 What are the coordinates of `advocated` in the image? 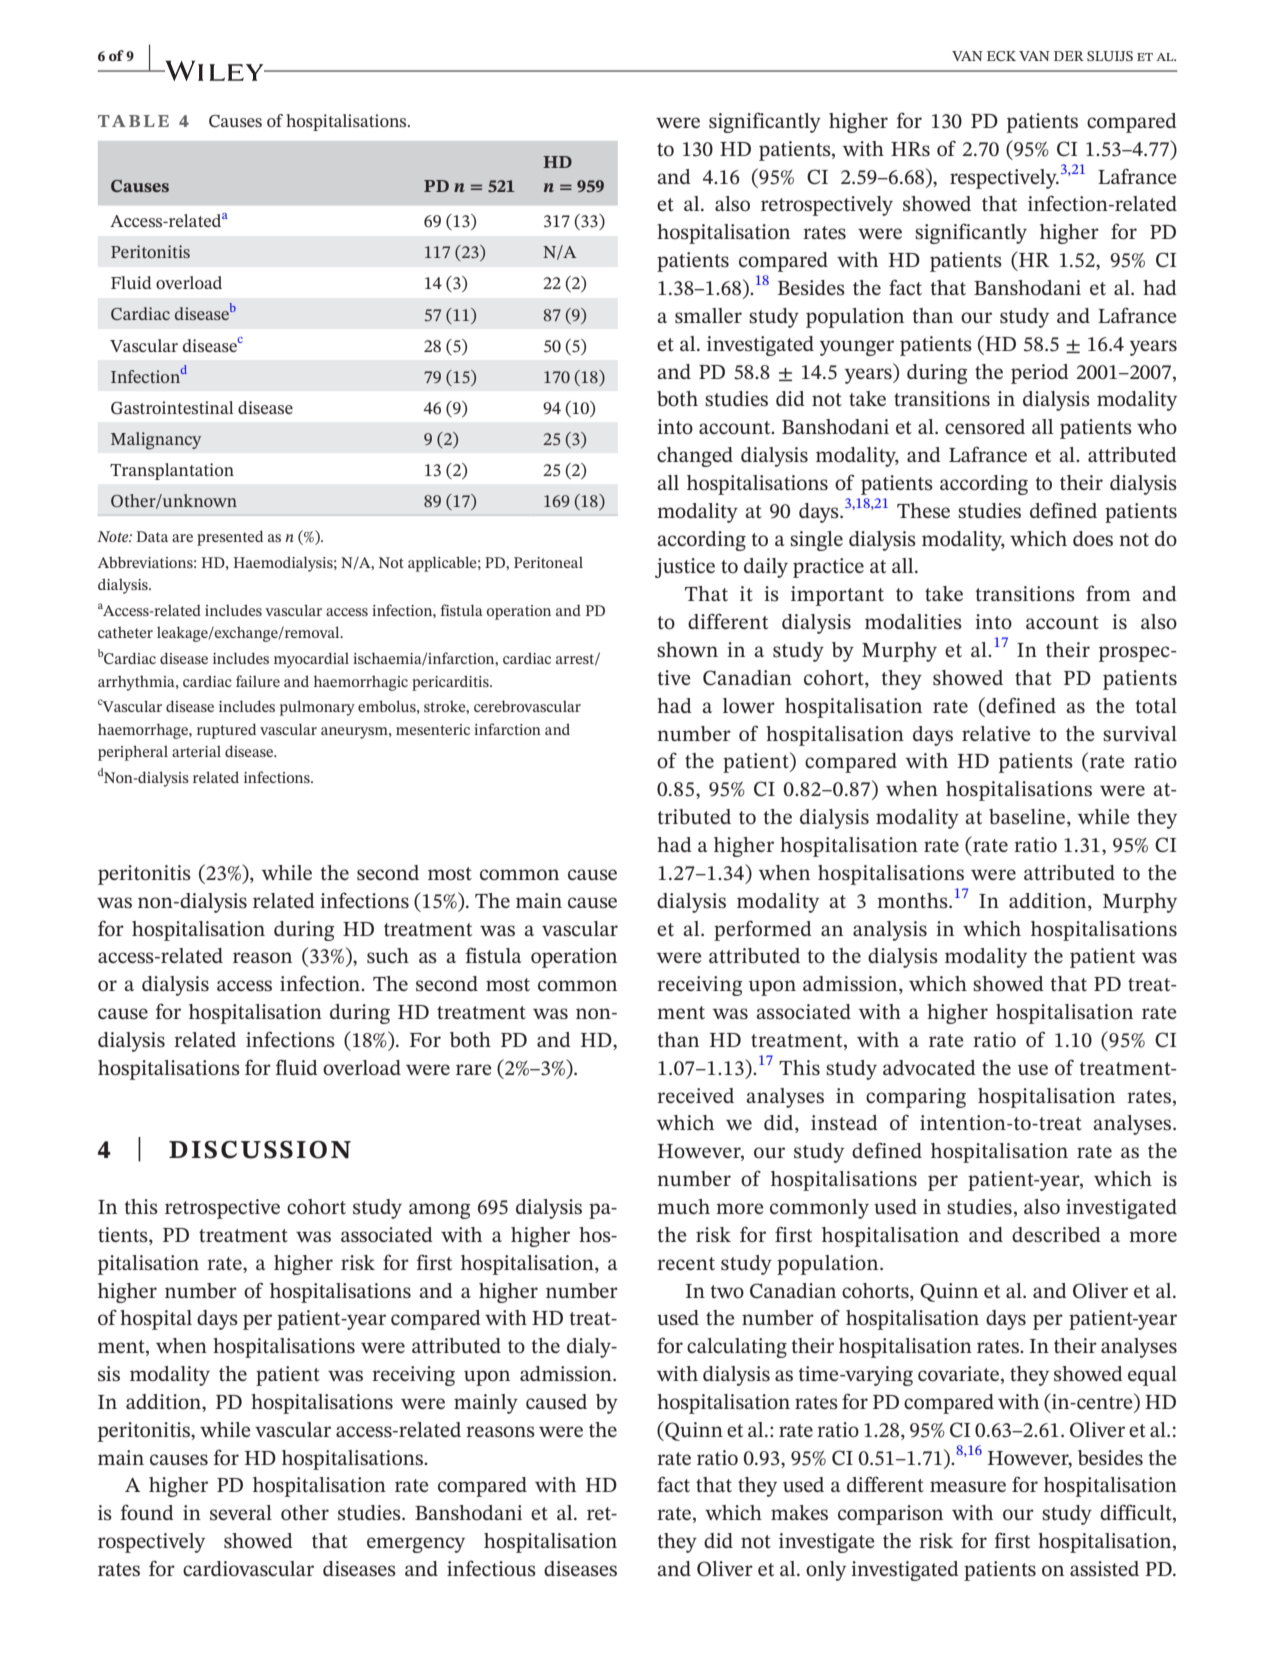 It's located at (929, 1067).
